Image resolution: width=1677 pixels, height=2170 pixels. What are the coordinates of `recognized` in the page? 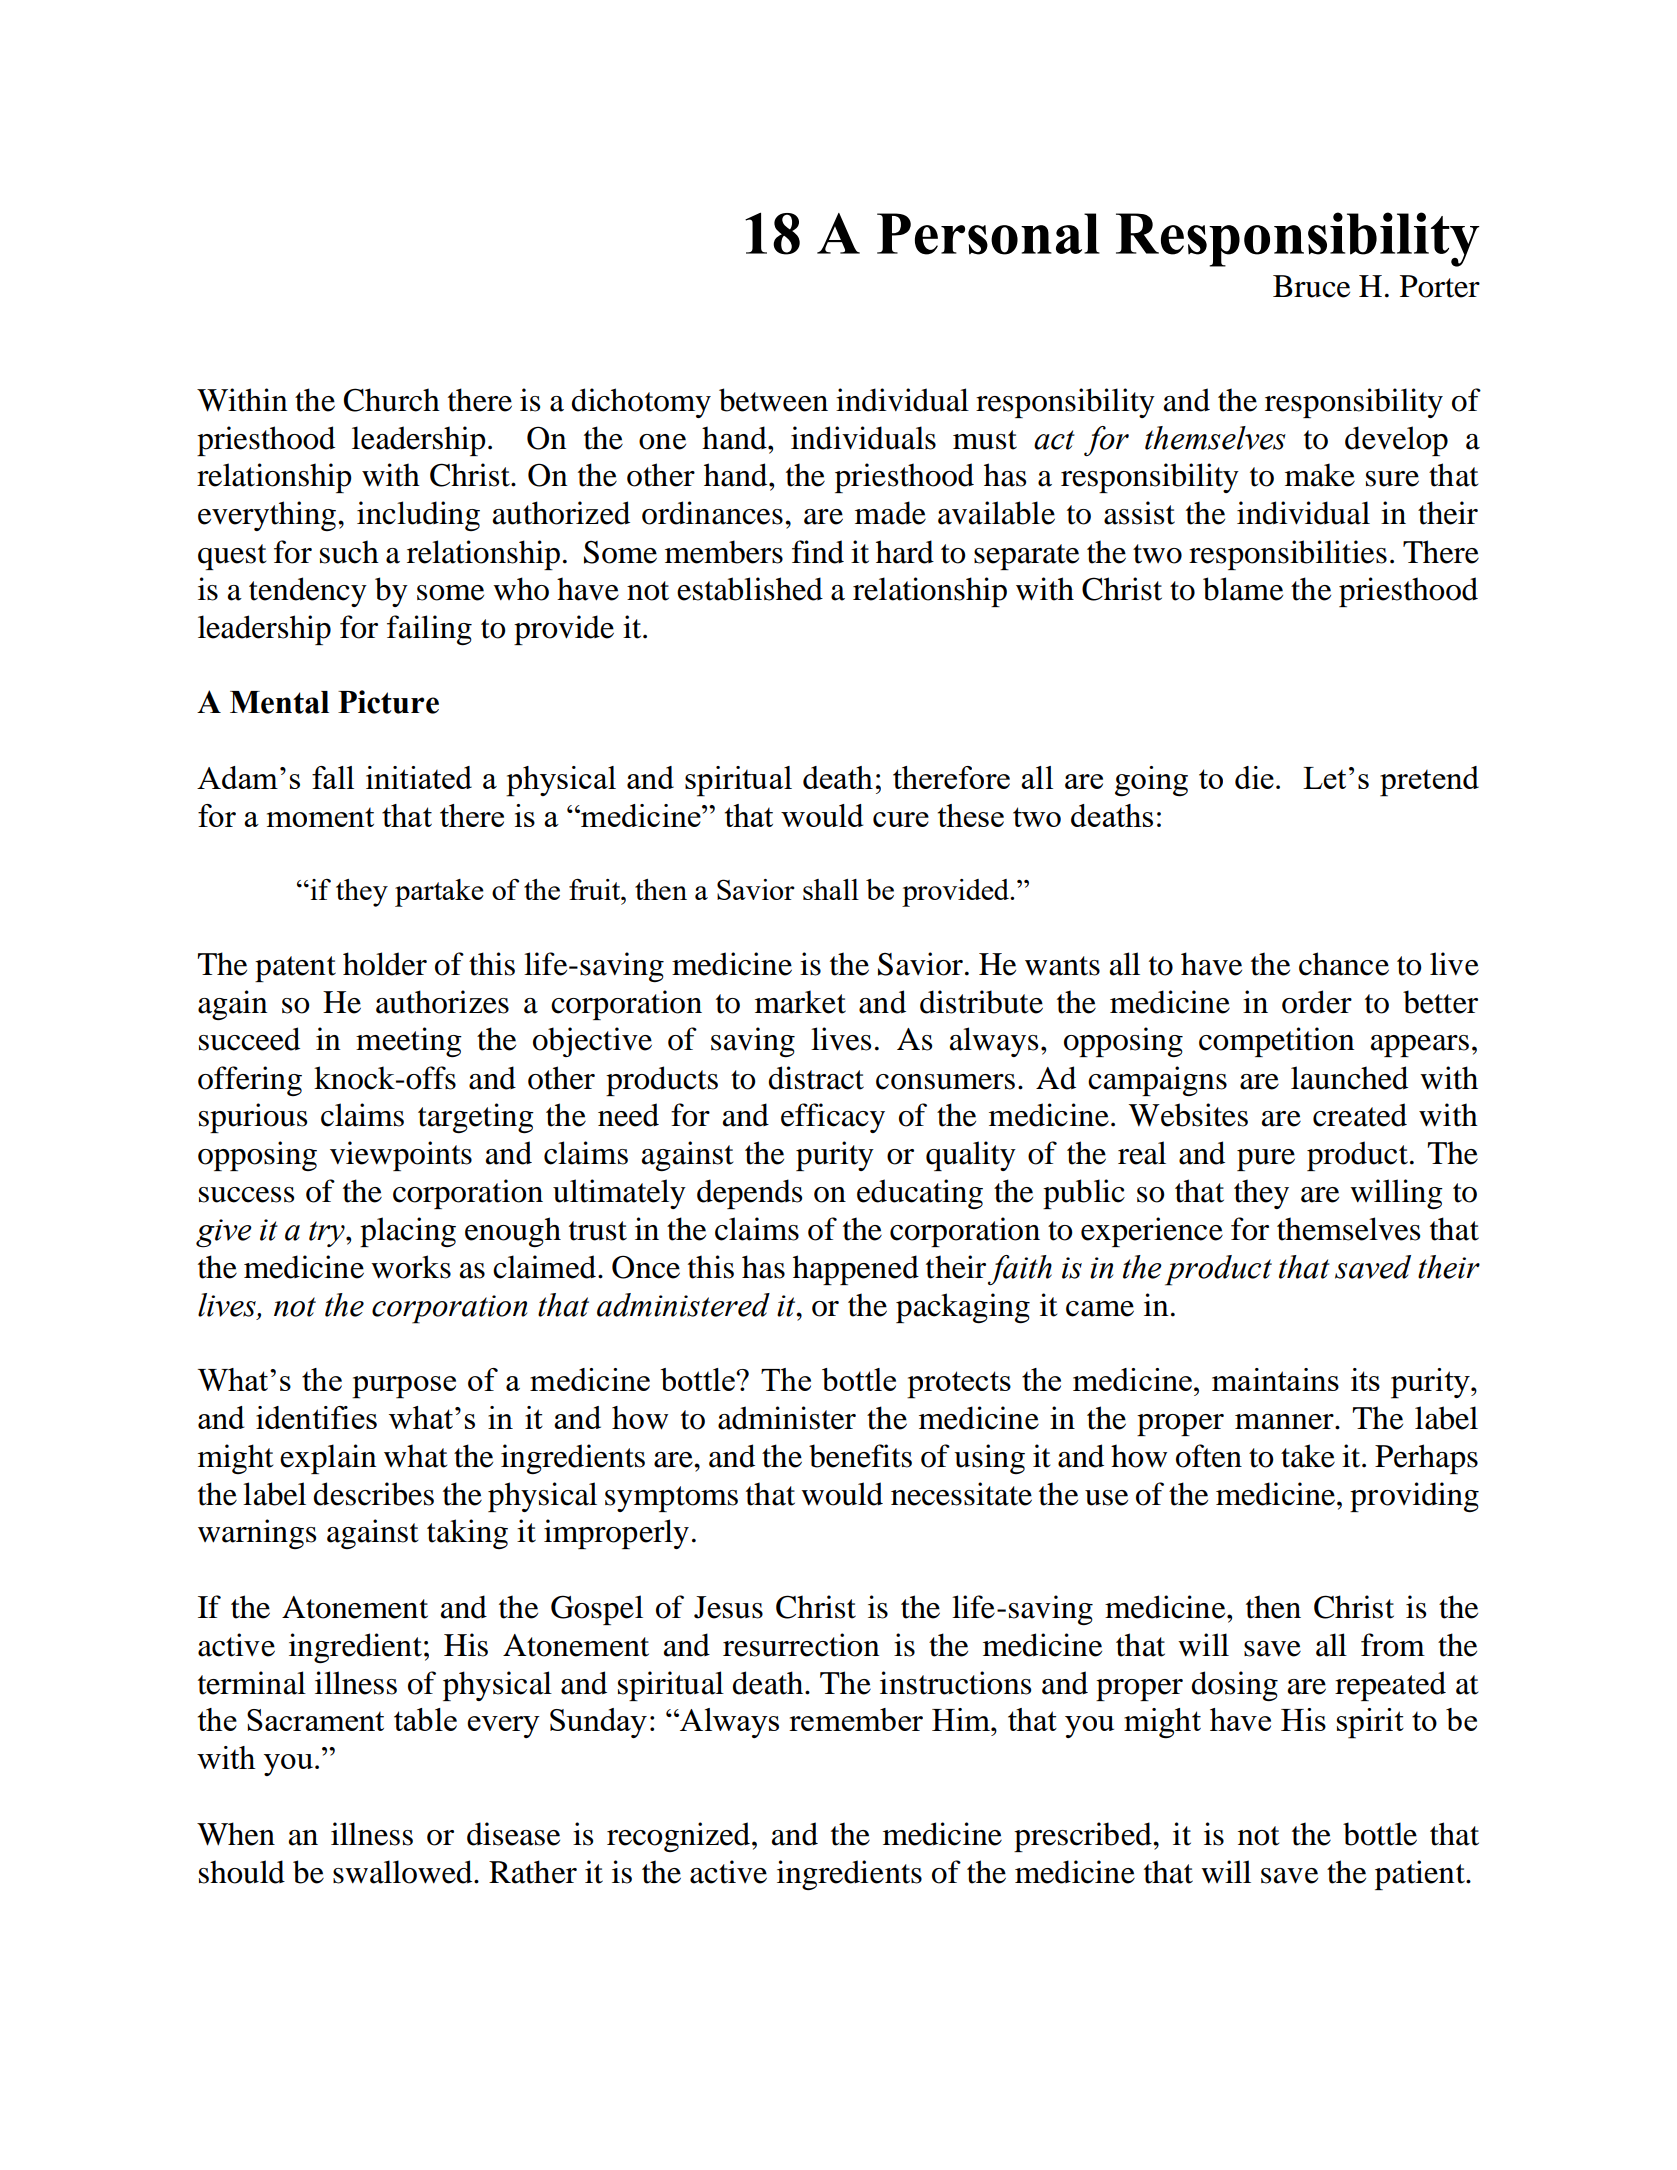 It's located at (680, 1837).
